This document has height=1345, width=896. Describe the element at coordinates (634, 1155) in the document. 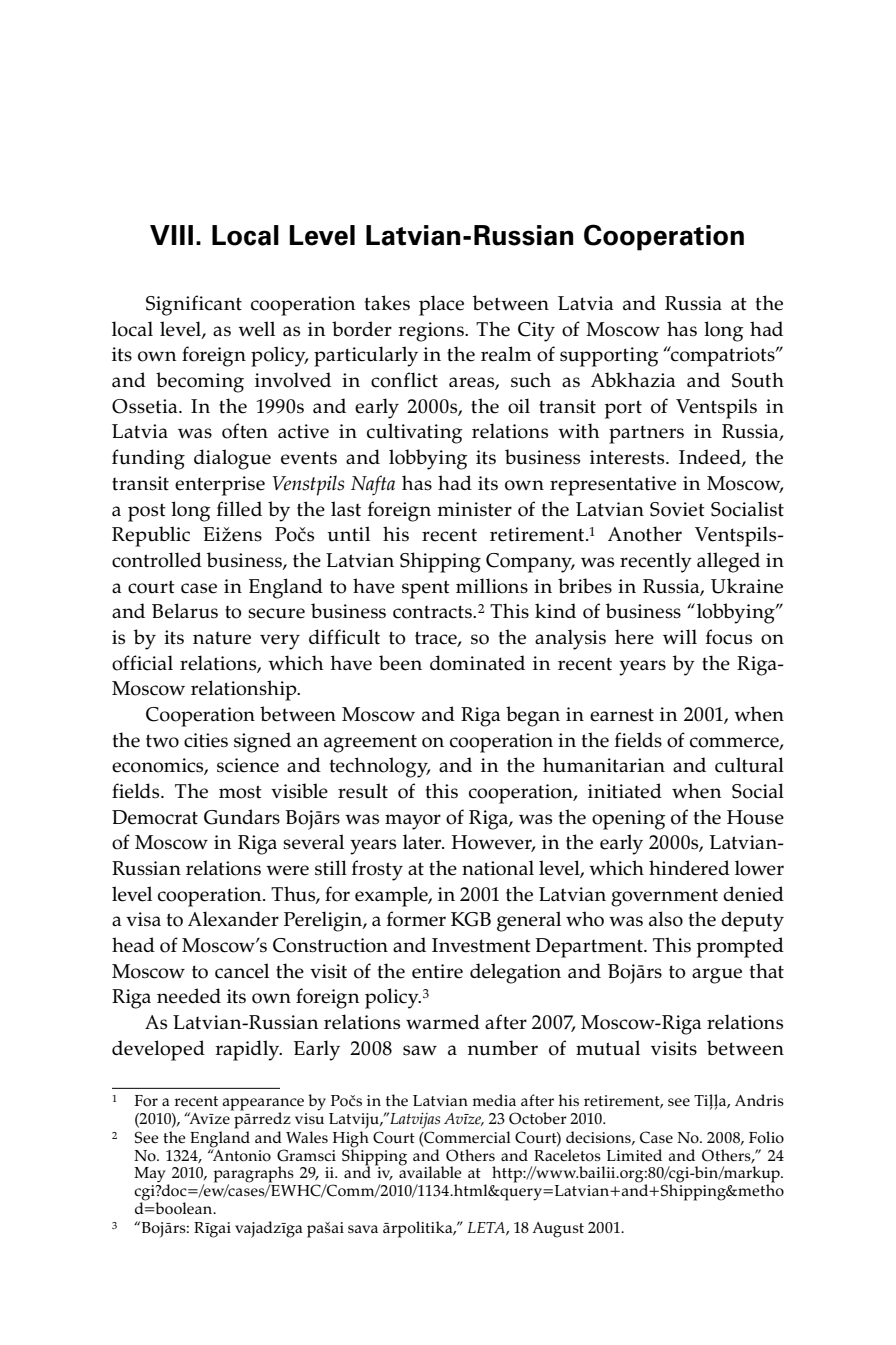

I see `Limited` at that location.
